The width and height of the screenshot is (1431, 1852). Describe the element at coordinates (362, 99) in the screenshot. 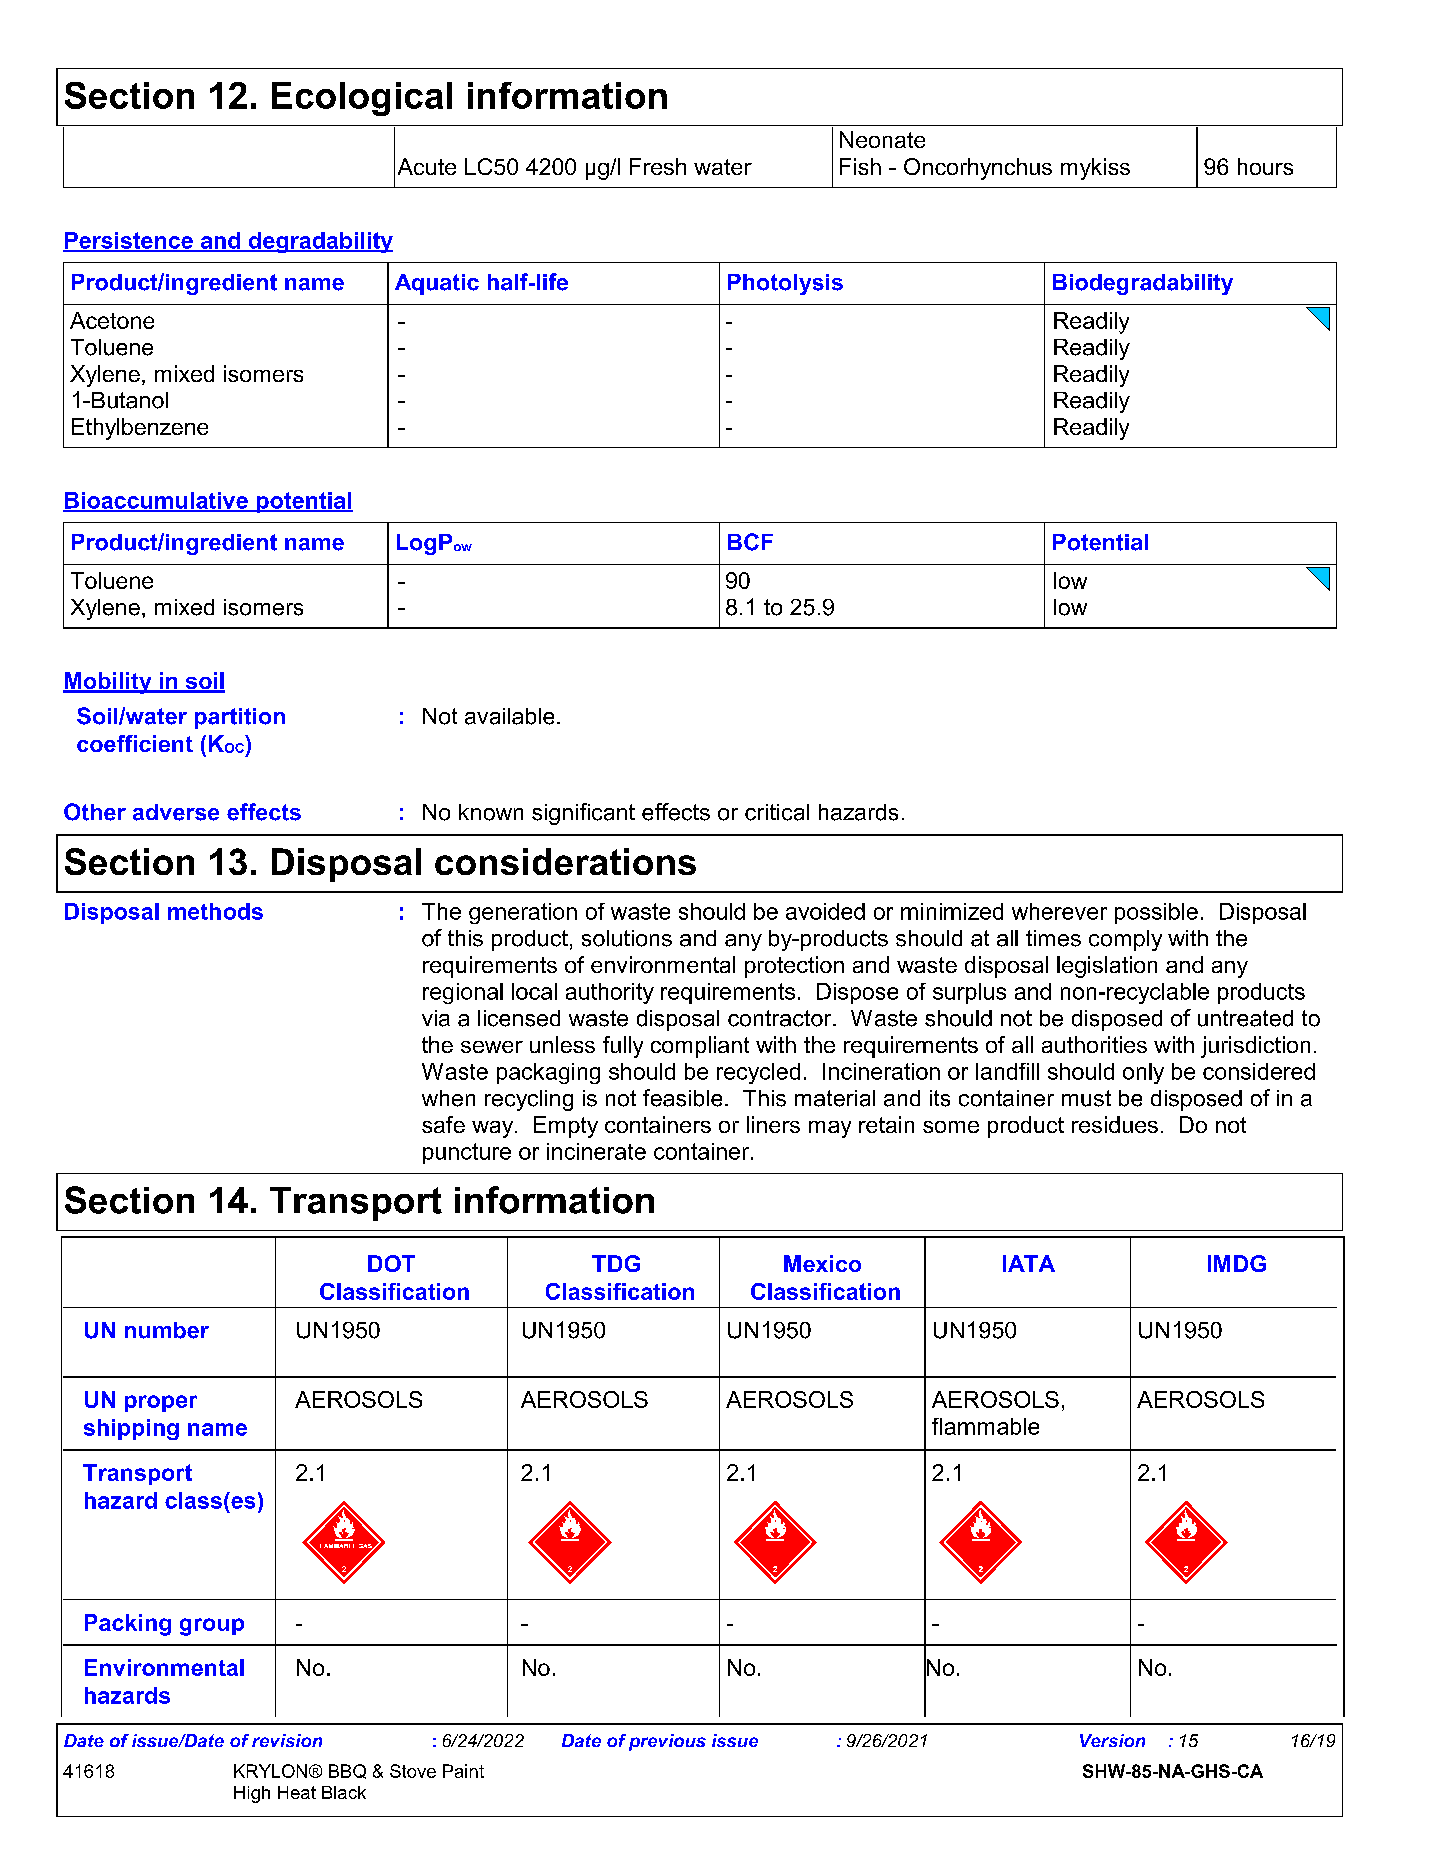

I see `Ecological` at that location.
